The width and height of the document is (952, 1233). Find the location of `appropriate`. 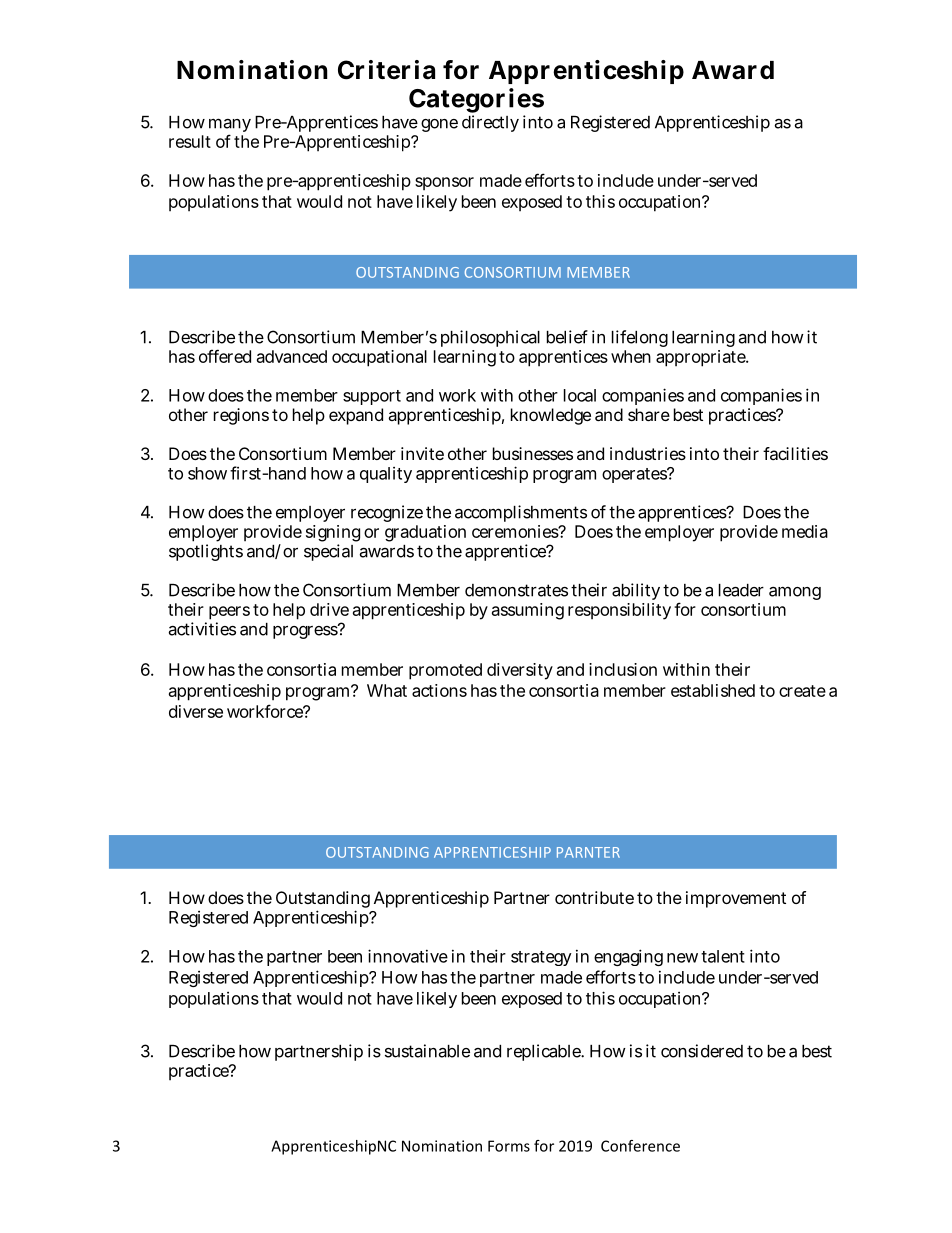

appropriate is located at coordinates (701, 358).
